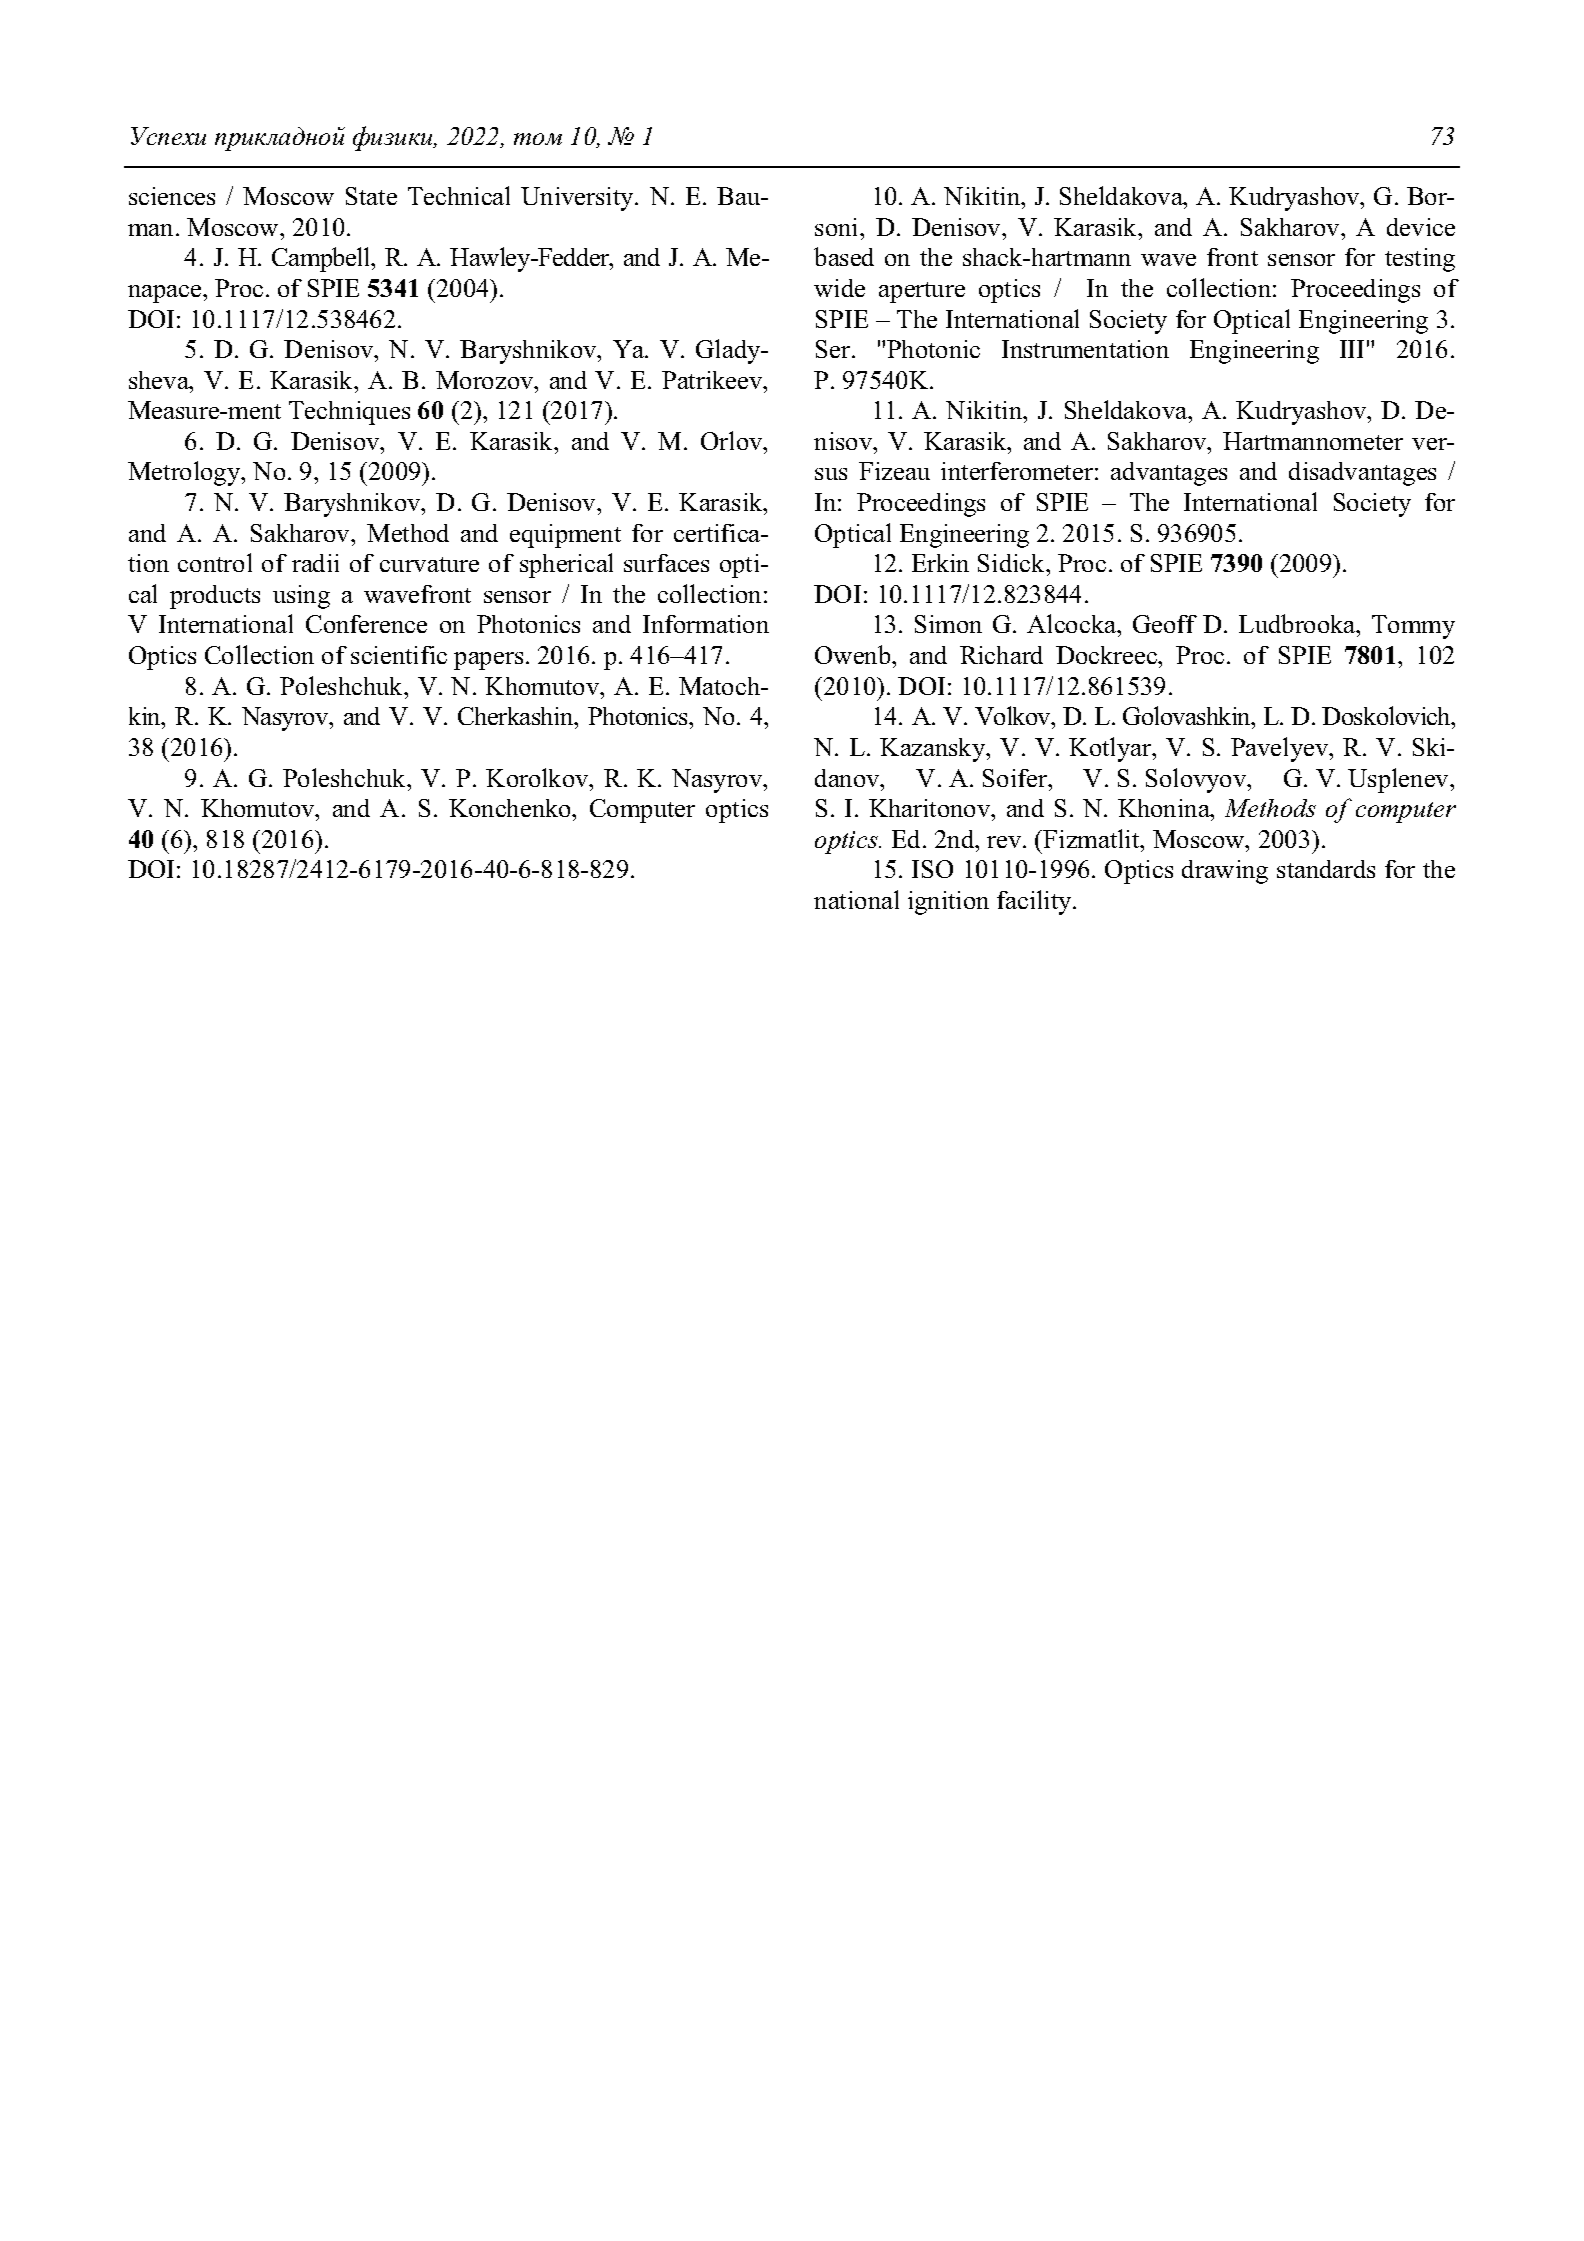 This screenshot has width=1584, height=2241. I want to click on Simon, so click(948, 624).
